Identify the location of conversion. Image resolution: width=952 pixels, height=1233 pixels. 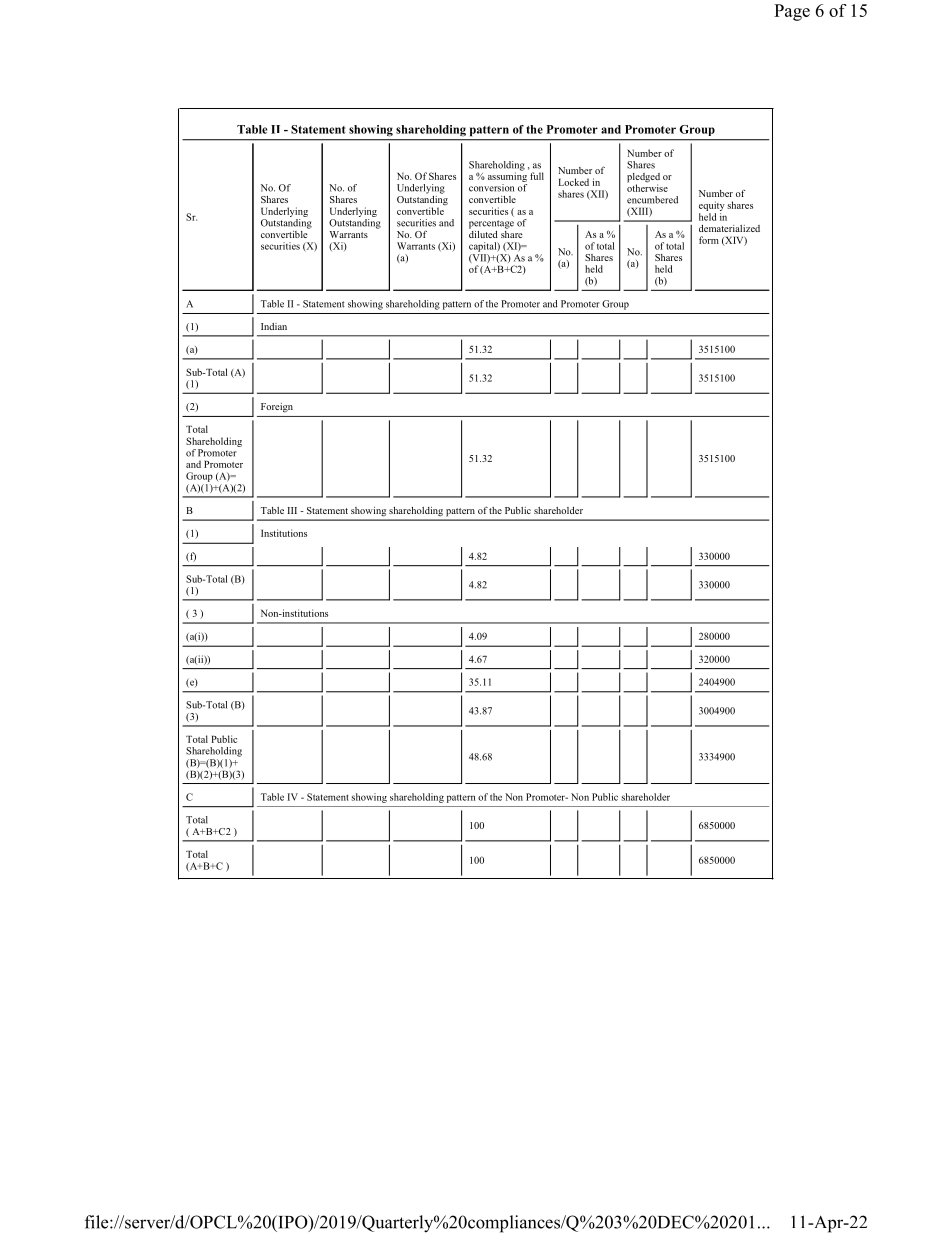
(491, 188).
